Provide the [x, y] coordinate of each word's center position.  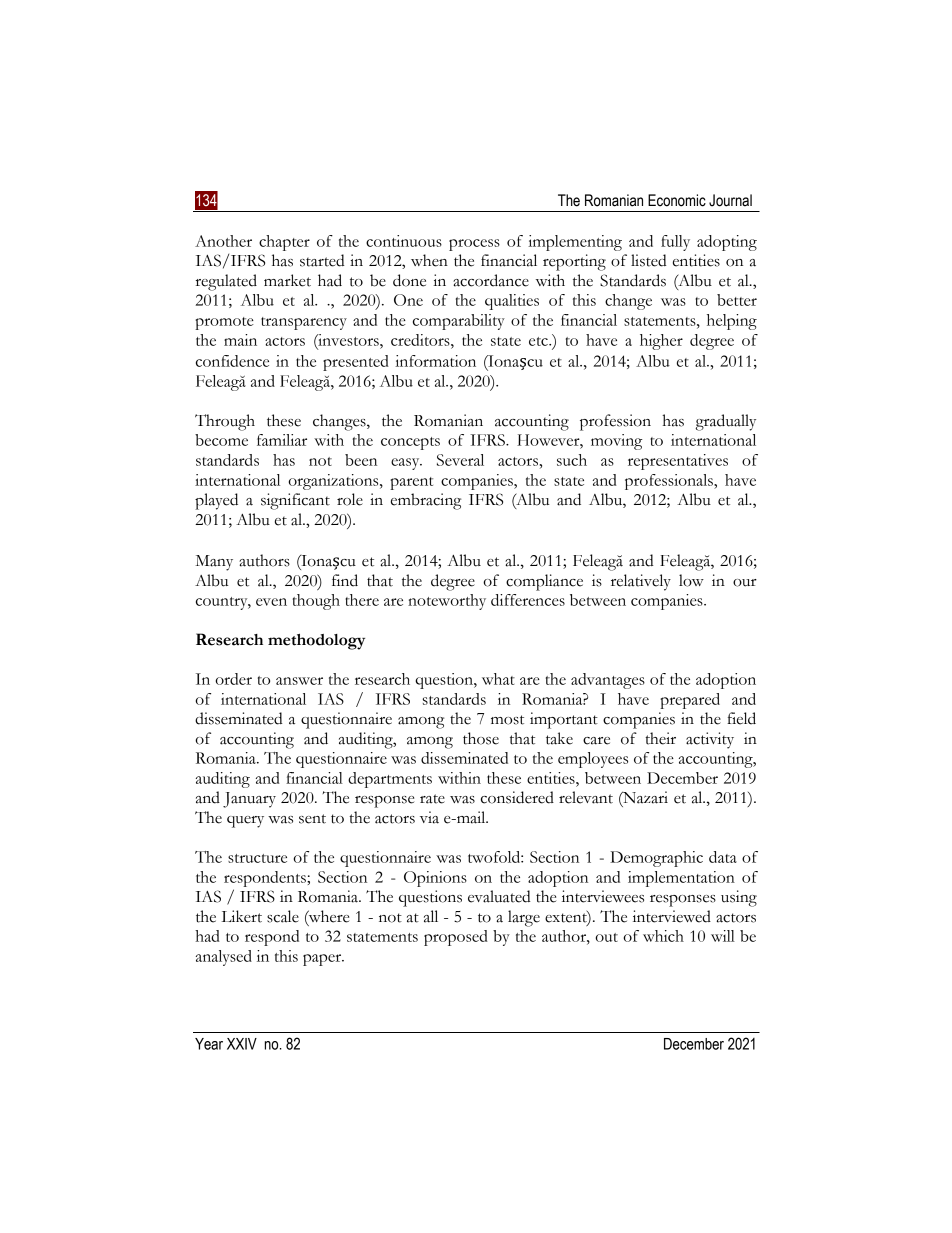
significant [295, 501]
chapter [284, 243]
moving [616, 442]
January [249, 800]
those [481, 738]
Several [460, 460]
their [660, 738]
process [474, 245]
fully [675, 243]
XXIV [242, 1044]
